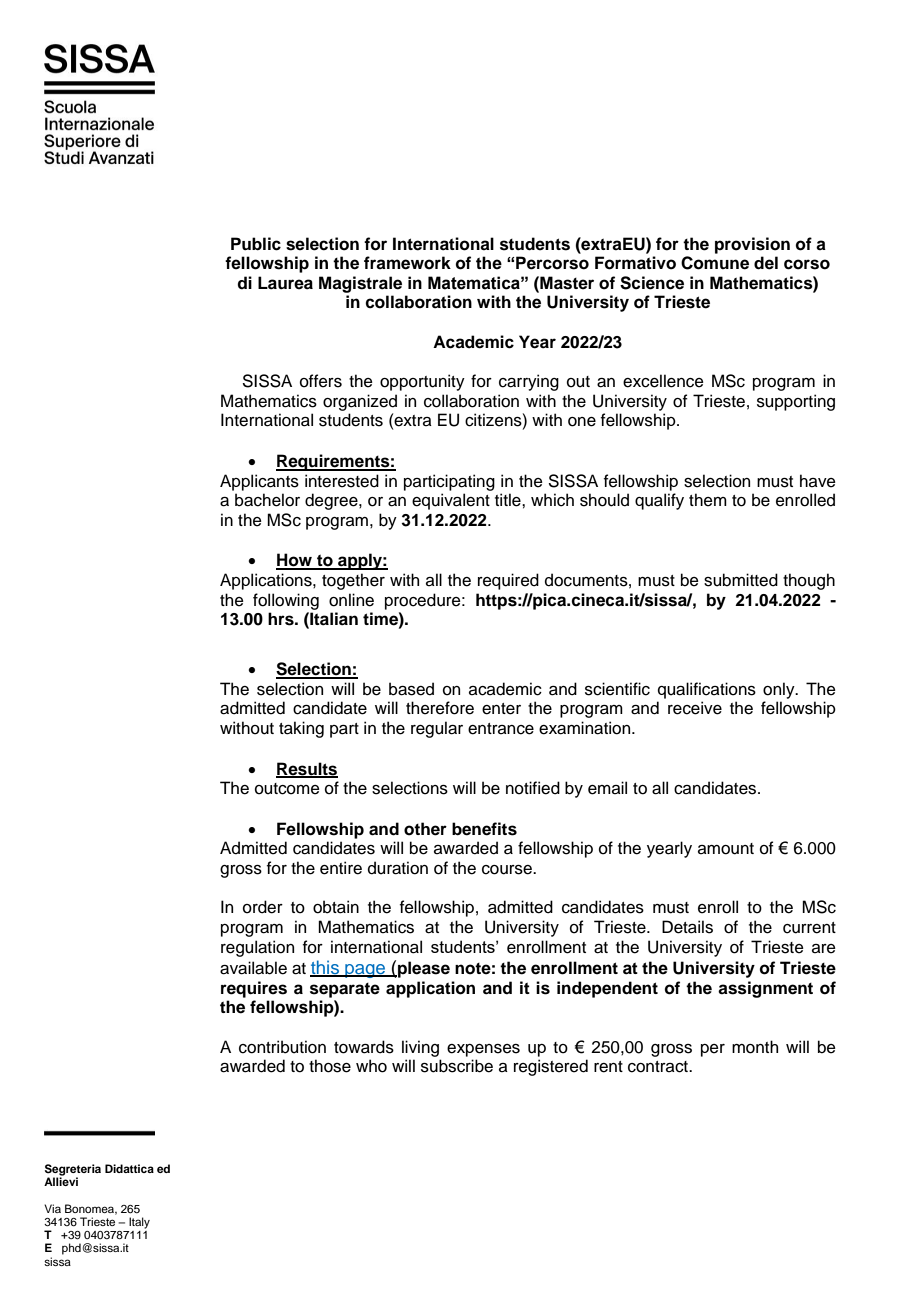 The image size is (924, 1307). What do you see at coordinates (766, 263) in the page?
I see `del` at bounding box center [766, 263].
